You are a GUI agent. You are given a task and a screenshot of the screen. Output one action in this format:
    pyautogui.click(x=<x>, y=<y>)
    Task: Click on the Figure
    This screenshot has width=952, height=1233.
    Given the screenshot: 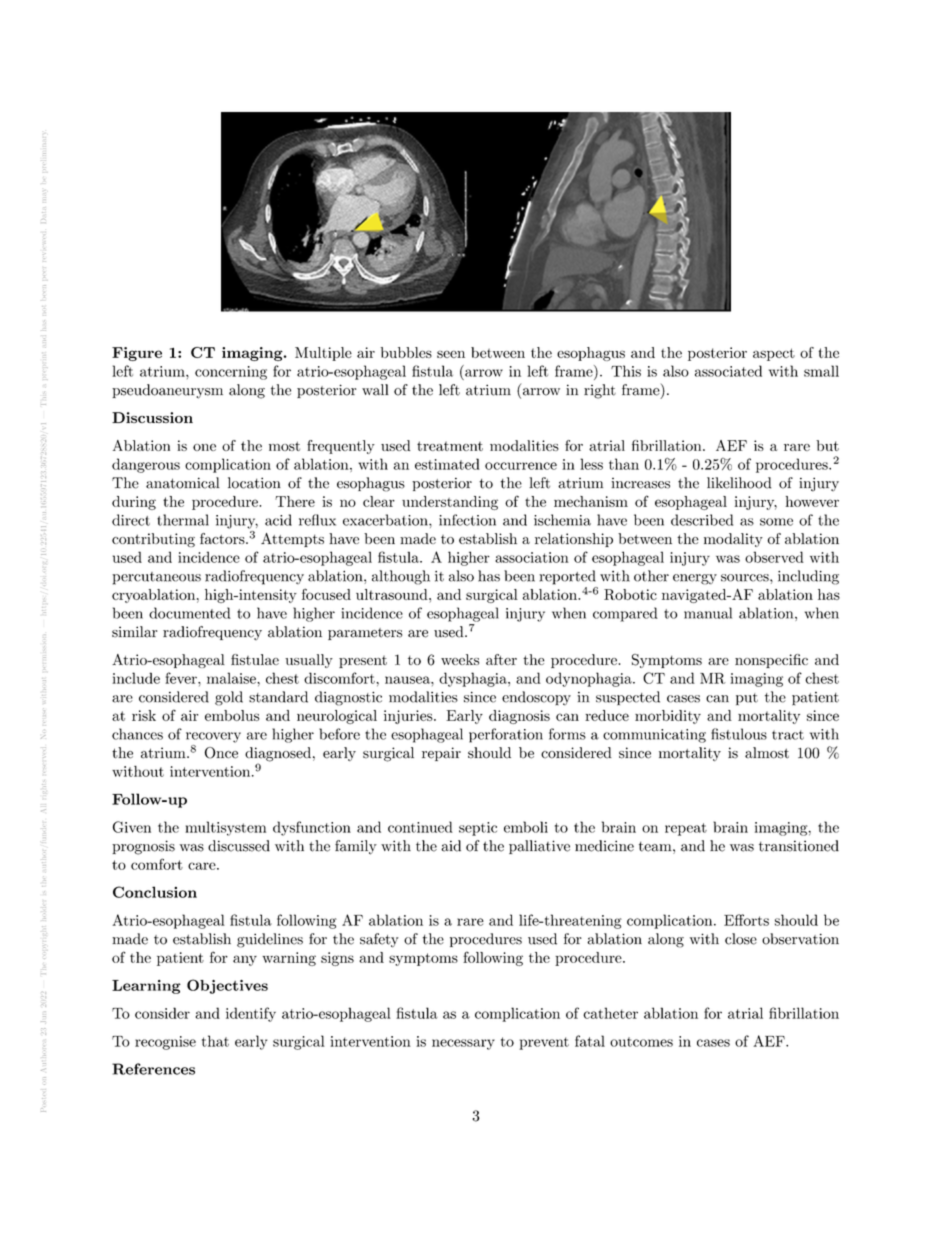 What is the action you would take?
    pyautogui.click(x=137, y=354)
